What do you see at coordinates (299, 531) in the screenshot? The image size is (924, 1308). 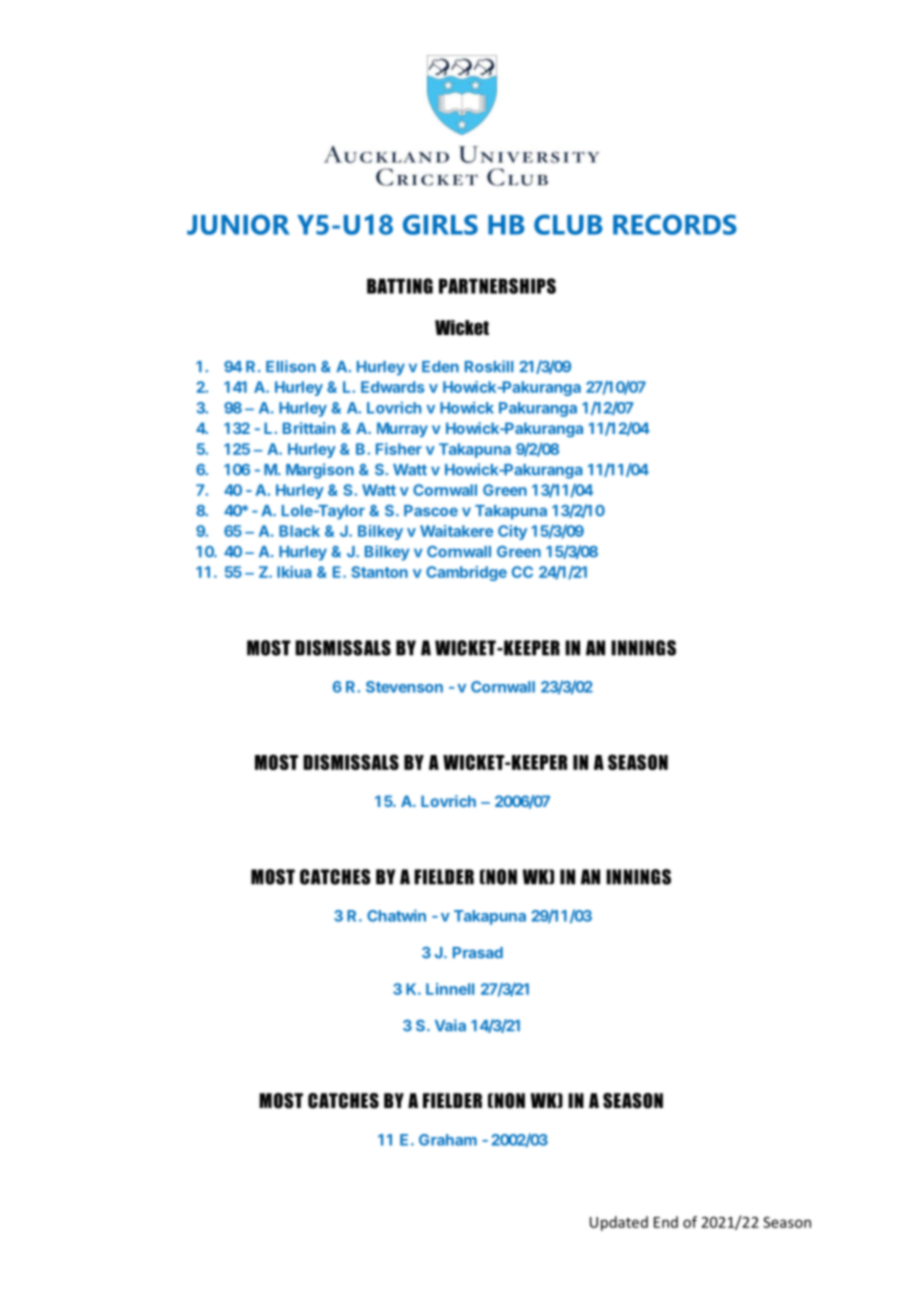 I see `Black` at bounding box center [299, 531].
